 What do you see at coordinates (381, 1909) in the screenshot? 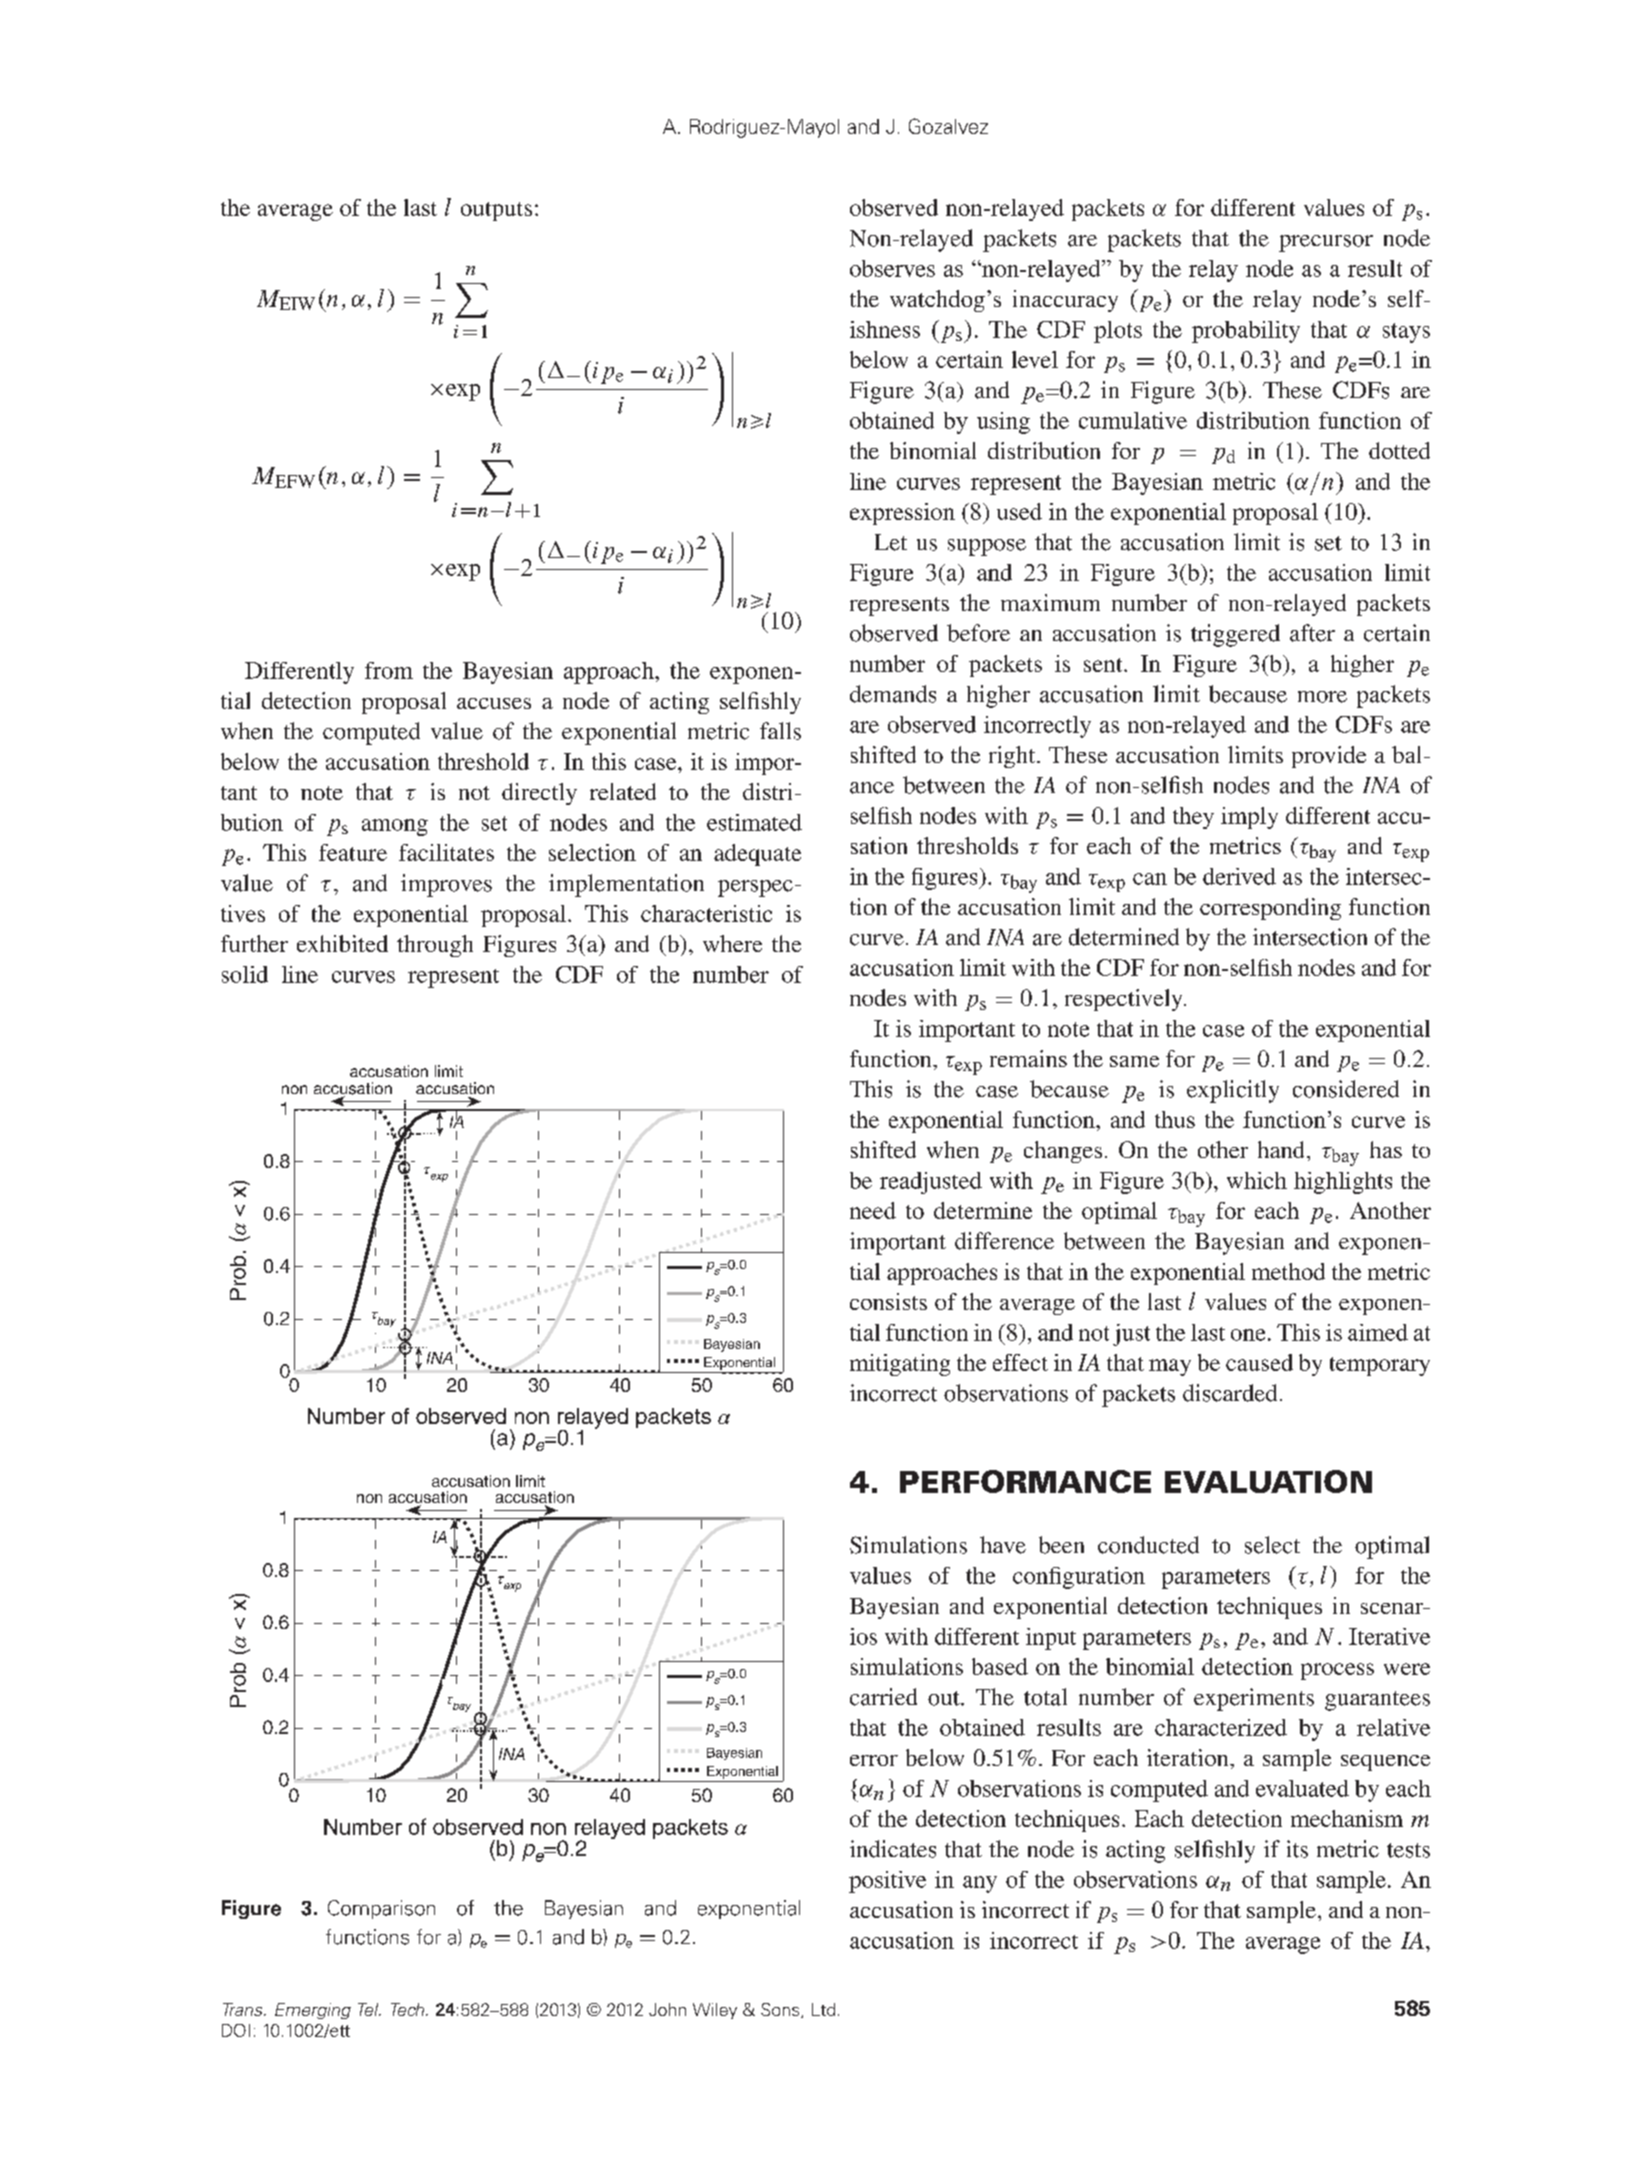
I see `Comparison` at bounding box center [381, 1909].
